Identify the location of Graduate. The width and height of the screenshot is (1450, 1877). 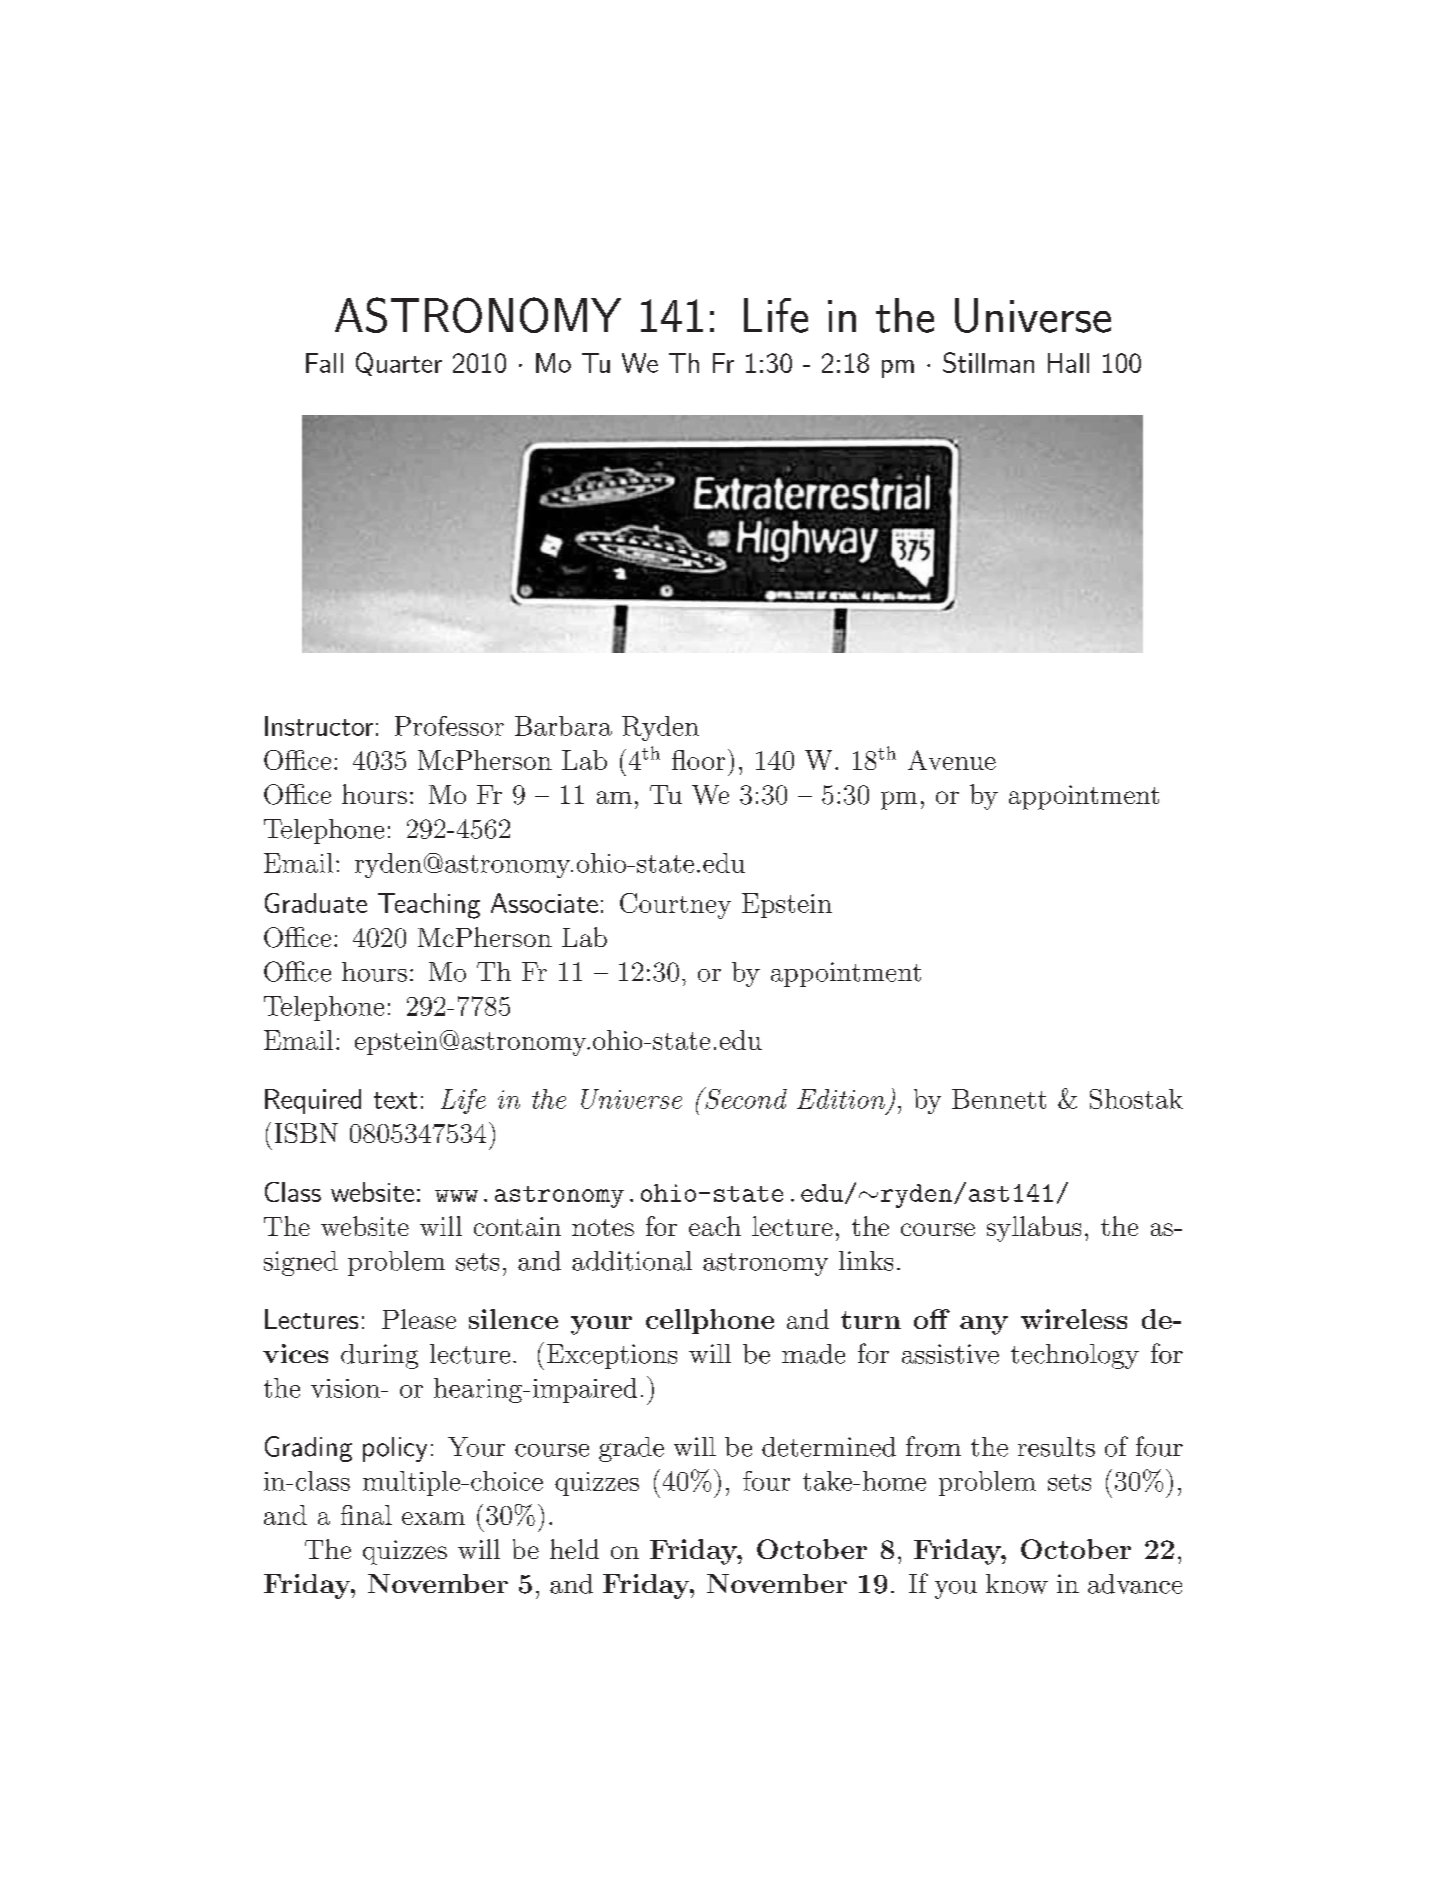
(316, 903).
